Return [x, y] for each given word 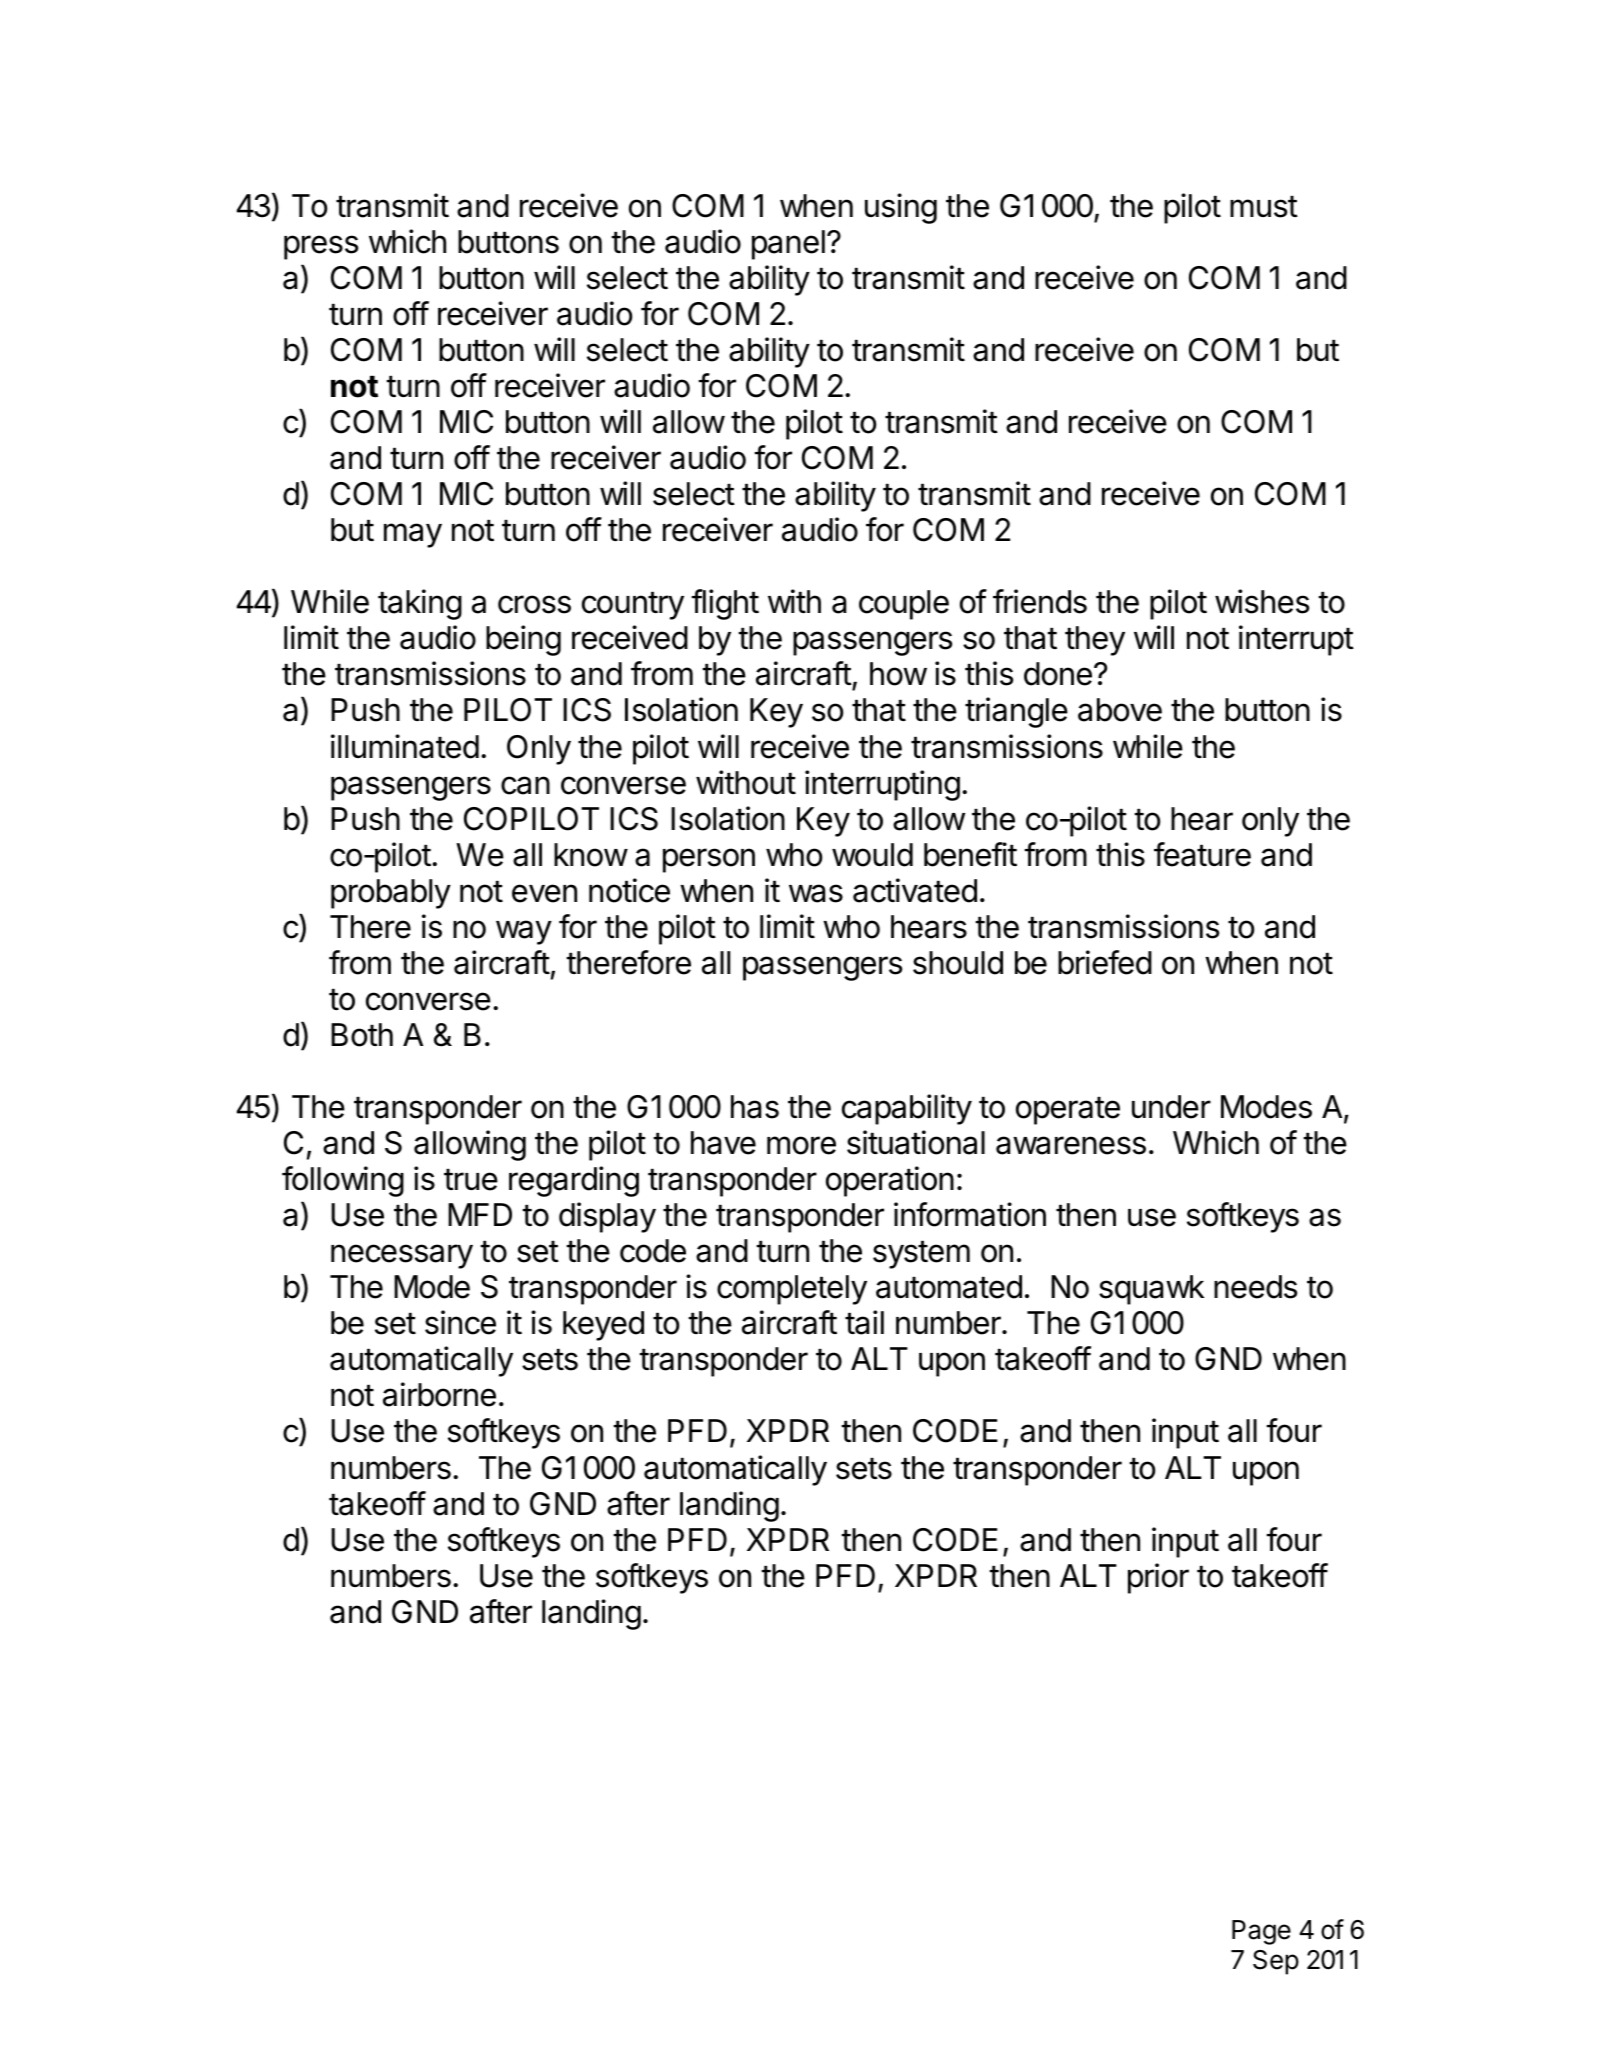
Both [362, 1035]
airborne [439, 1394]
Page [1261, 1932]
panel [788, 245]
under [1171, 1107]
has [755, 1107]
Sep [1276, 1962]
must [1264, 207]
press [321, 247]
